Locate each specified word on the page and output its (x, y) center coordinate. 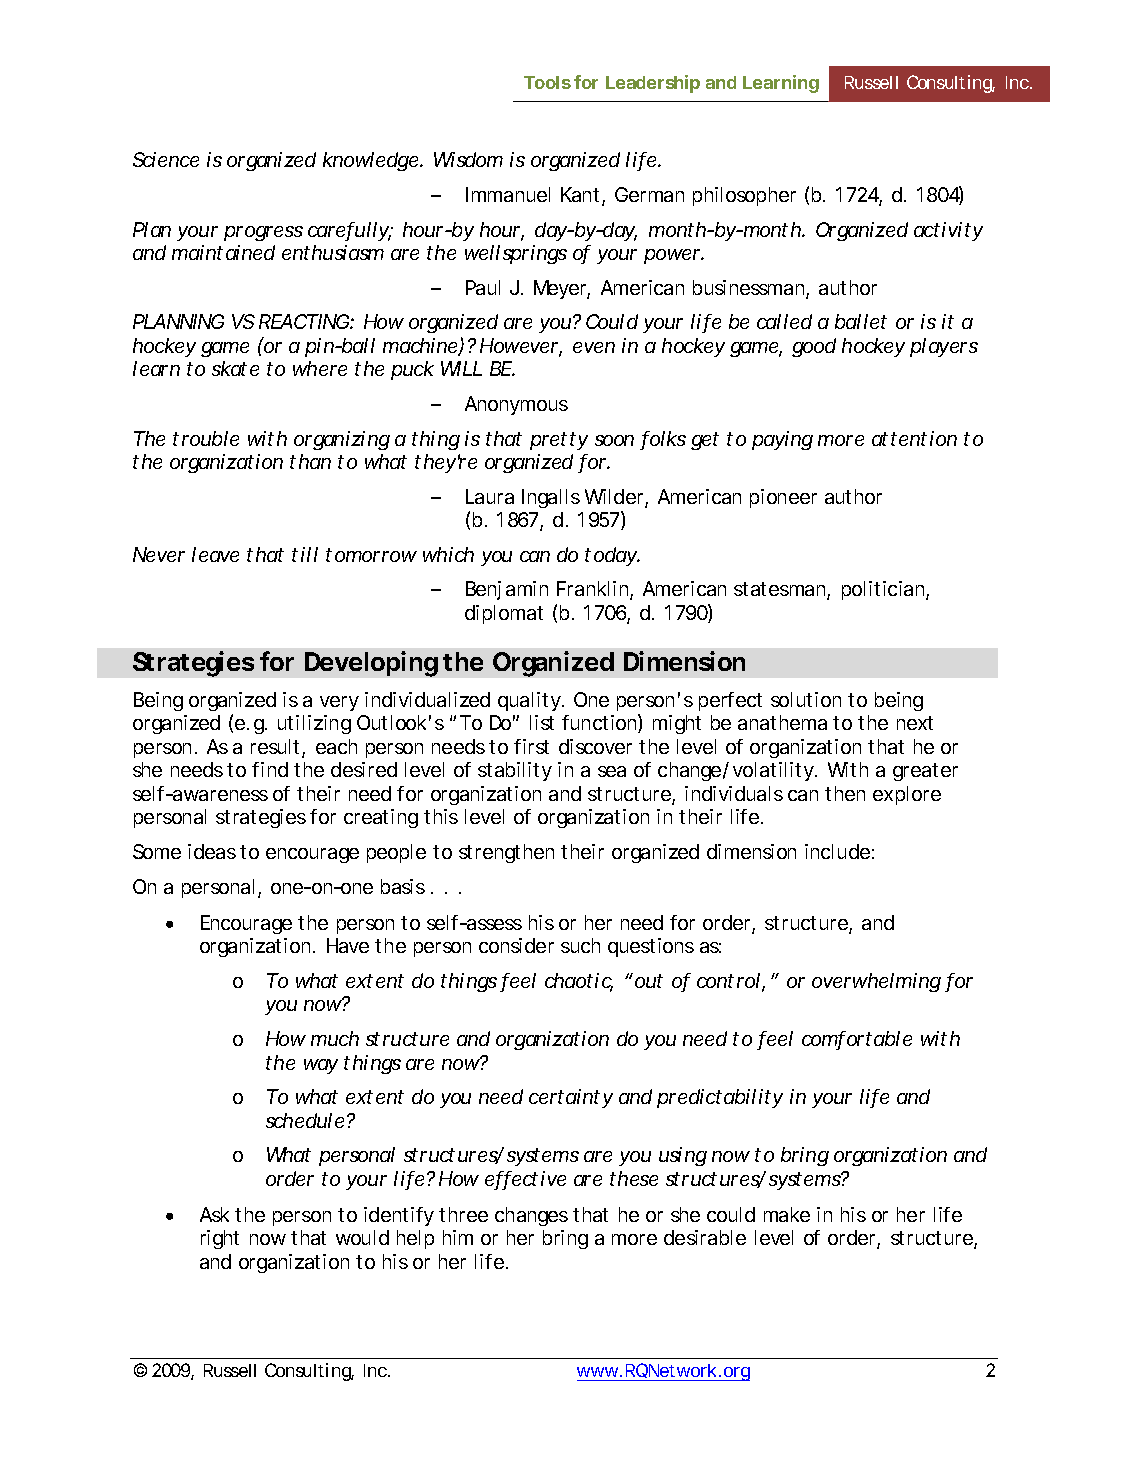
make (787, 1214)
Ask (214, 1214)
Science (166, 159)
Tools (547, 82)
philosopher (744, 196)
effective (525, 1180)
